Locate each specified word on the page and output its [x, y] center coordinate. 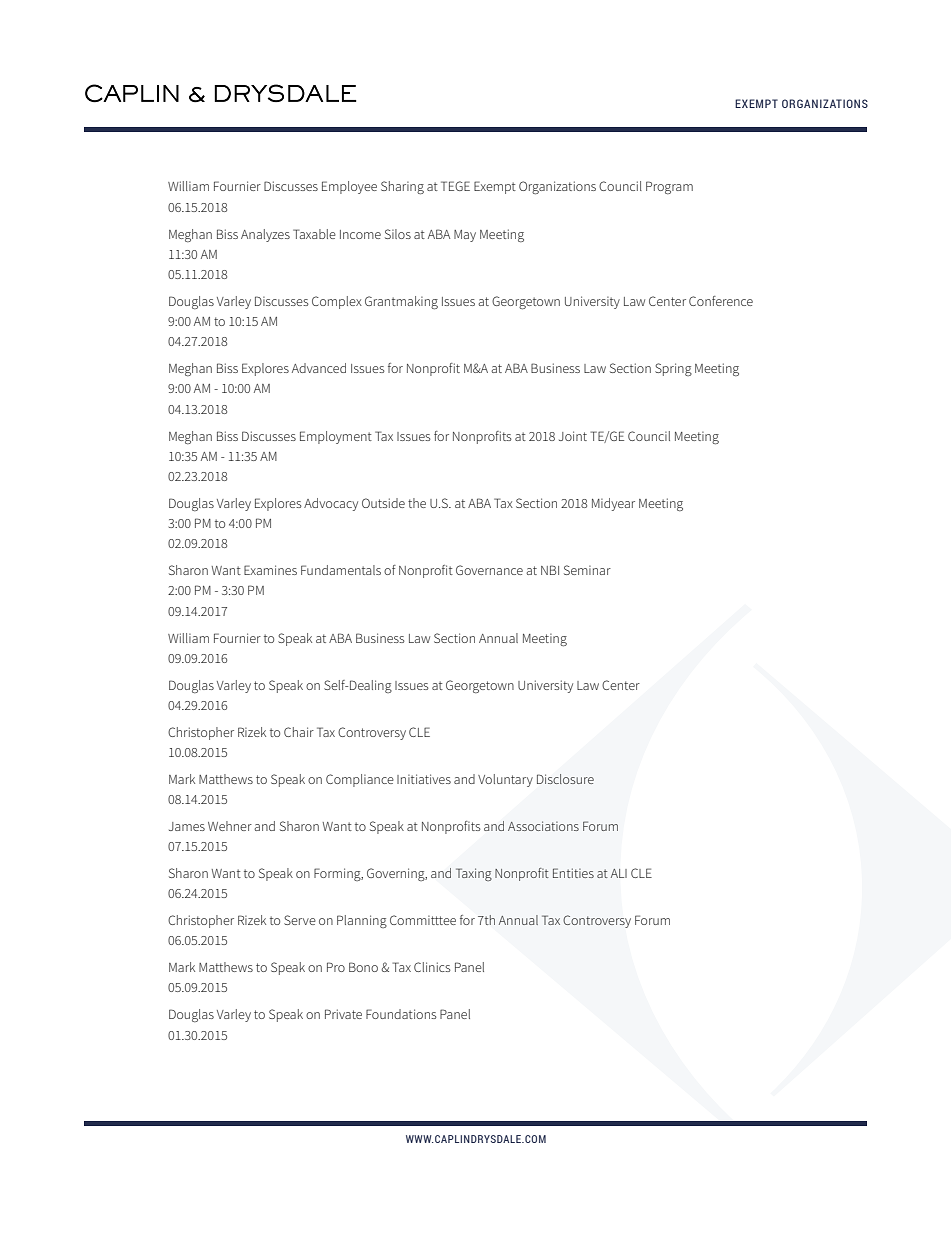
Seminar [587, 570]
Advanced [319, 368]
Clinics [432, 967]
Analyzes [265, 235]
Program [669, 187]
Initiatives [424, 779]
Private [343, 1014]
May [465, 236]
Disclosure [565, 779]
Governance [489, 570]
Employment [336, 437]
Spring [673, 369]
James [187, 826]
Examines [270, 570]
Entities [573, 873]
